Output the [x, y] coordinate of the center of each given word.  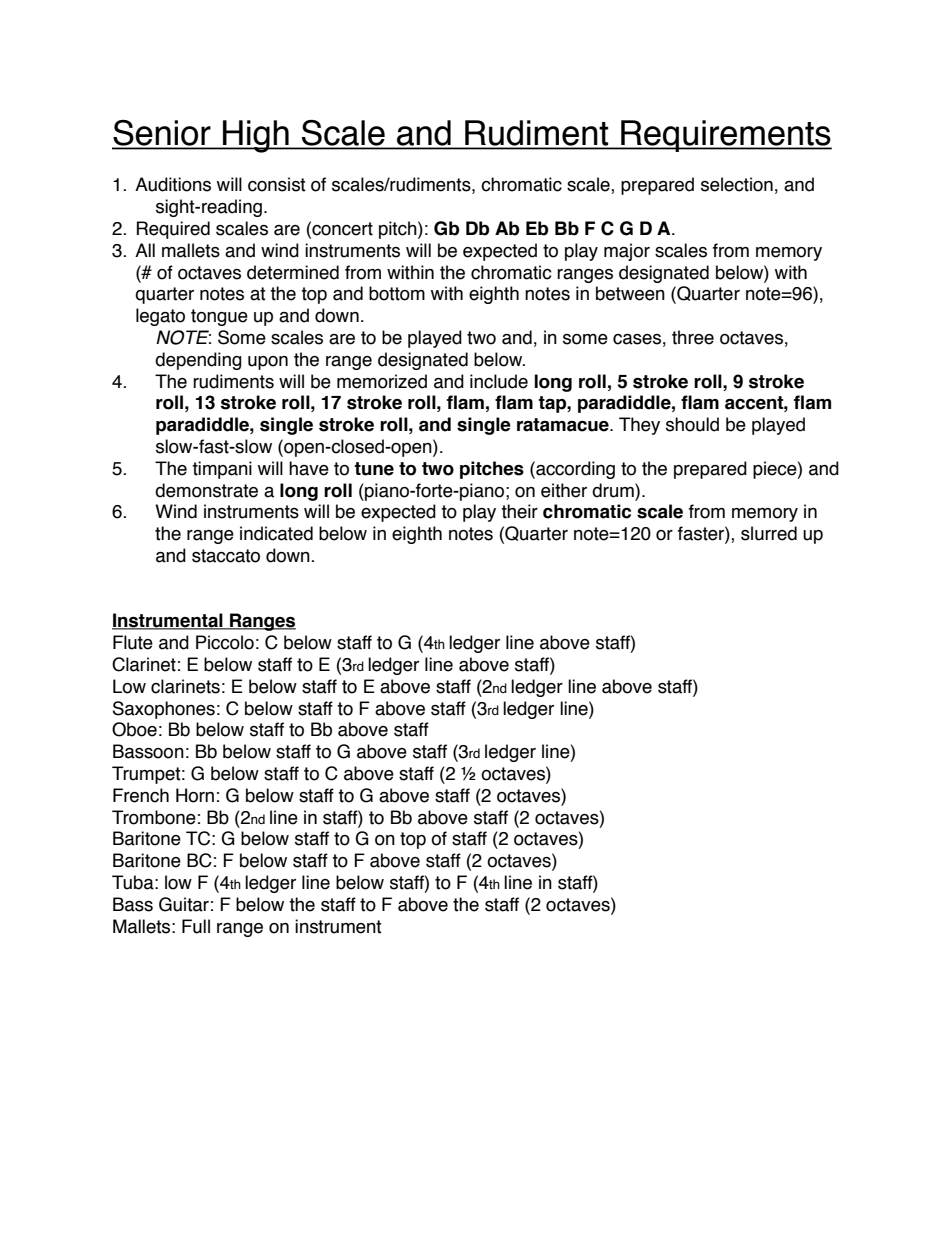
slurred [769, 533]
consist [277, 184]
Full [196, 926]
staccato [226, 556]
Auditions [173, 184]
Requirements [725, 136]
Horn [195, 795]
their [519, 511]
